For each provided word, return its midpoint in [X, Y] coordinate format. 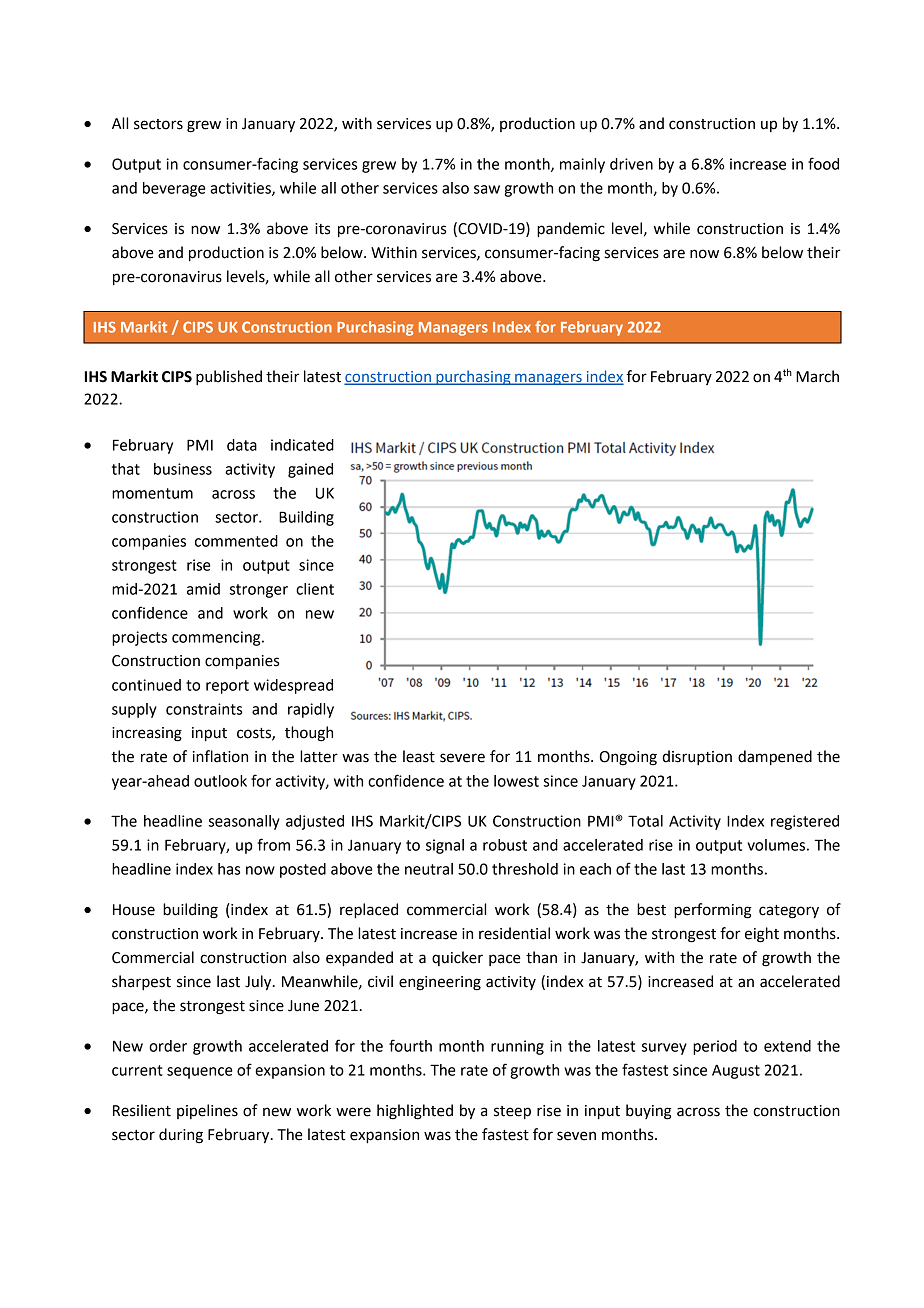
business [183, 469]
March [817, 376]
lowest [516, 781]
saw [487, 189]
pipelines [207, 1111]
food [823, 163]
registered [805, 822]
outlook [220, 781]
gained [310, 470]
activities [241, 189]
